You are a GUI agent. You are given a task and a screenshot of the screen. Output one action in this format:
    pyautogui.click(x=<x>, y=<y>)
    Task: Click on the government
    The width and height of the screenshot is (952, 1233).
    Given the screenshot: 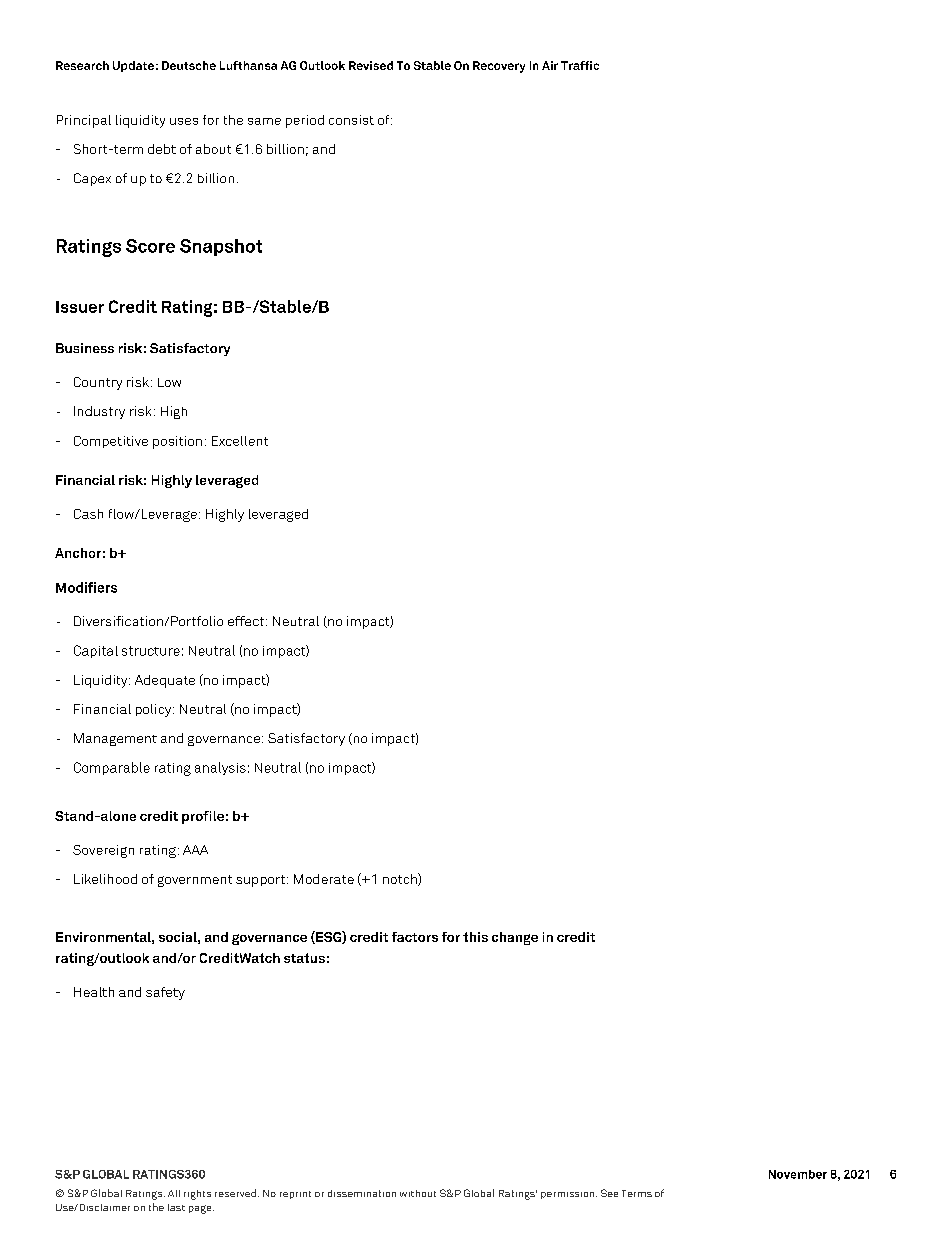 What is the action you would take?
    pyautogui.click(x=195, y=881)
